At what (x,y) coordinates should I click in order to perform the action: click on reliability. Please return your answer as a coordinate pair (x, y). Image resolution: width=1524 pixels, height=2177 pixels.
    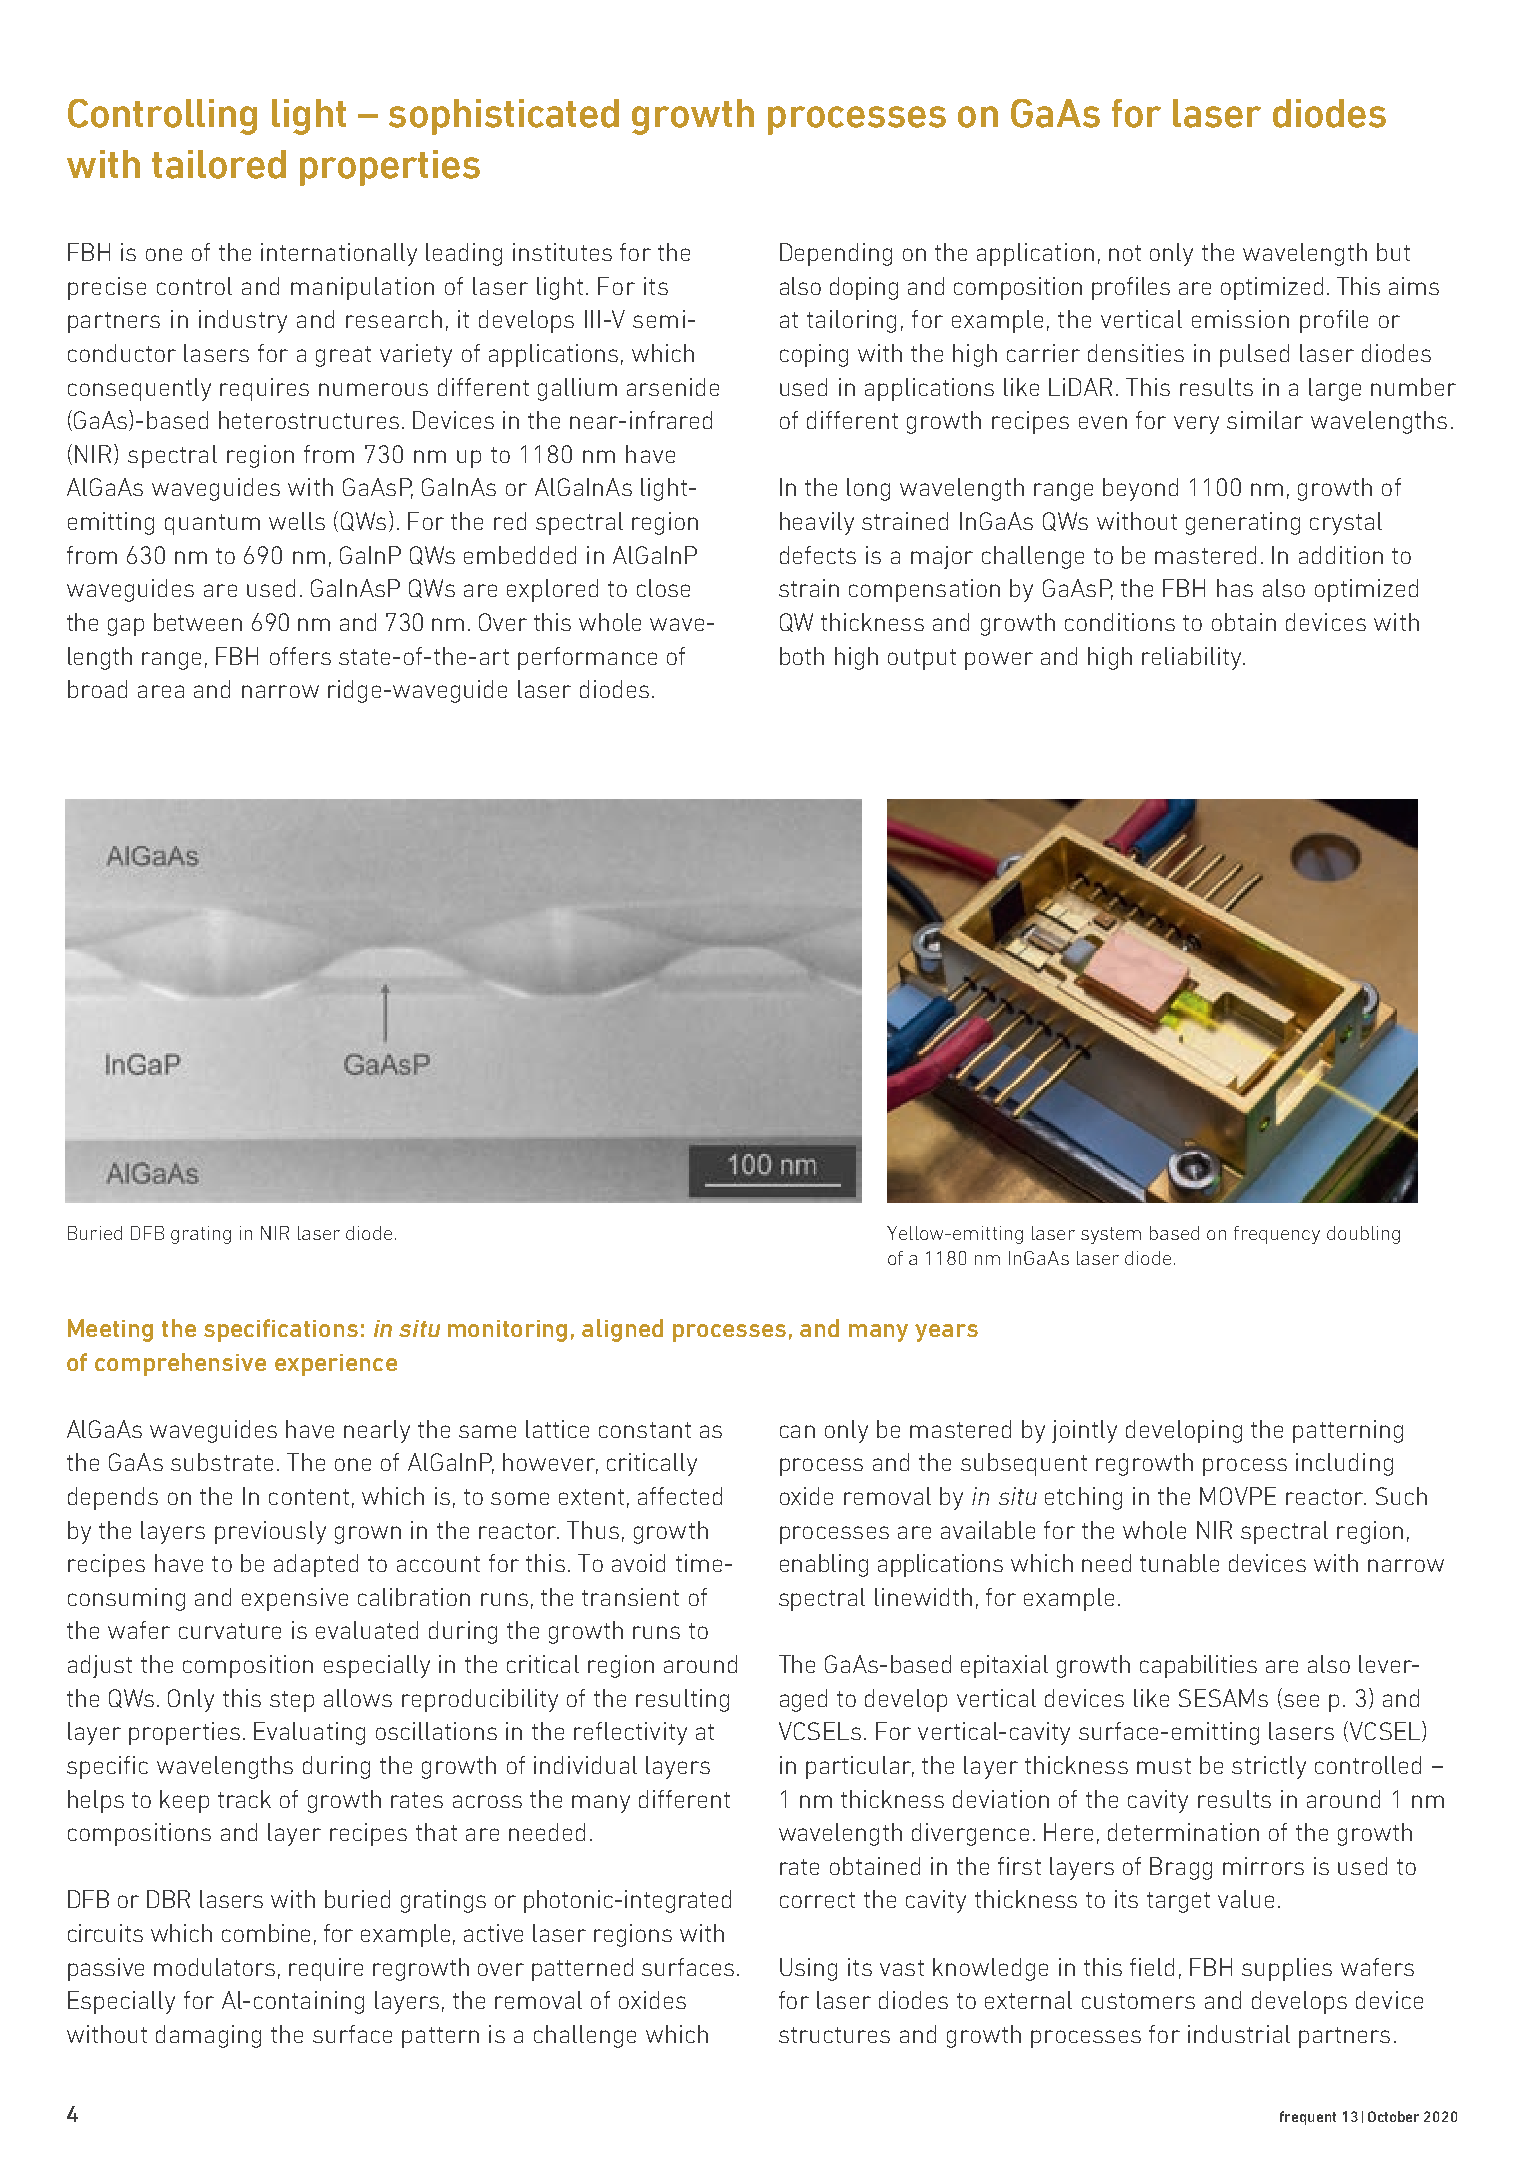
    Looking at the image, I should click on (1193, 658).
